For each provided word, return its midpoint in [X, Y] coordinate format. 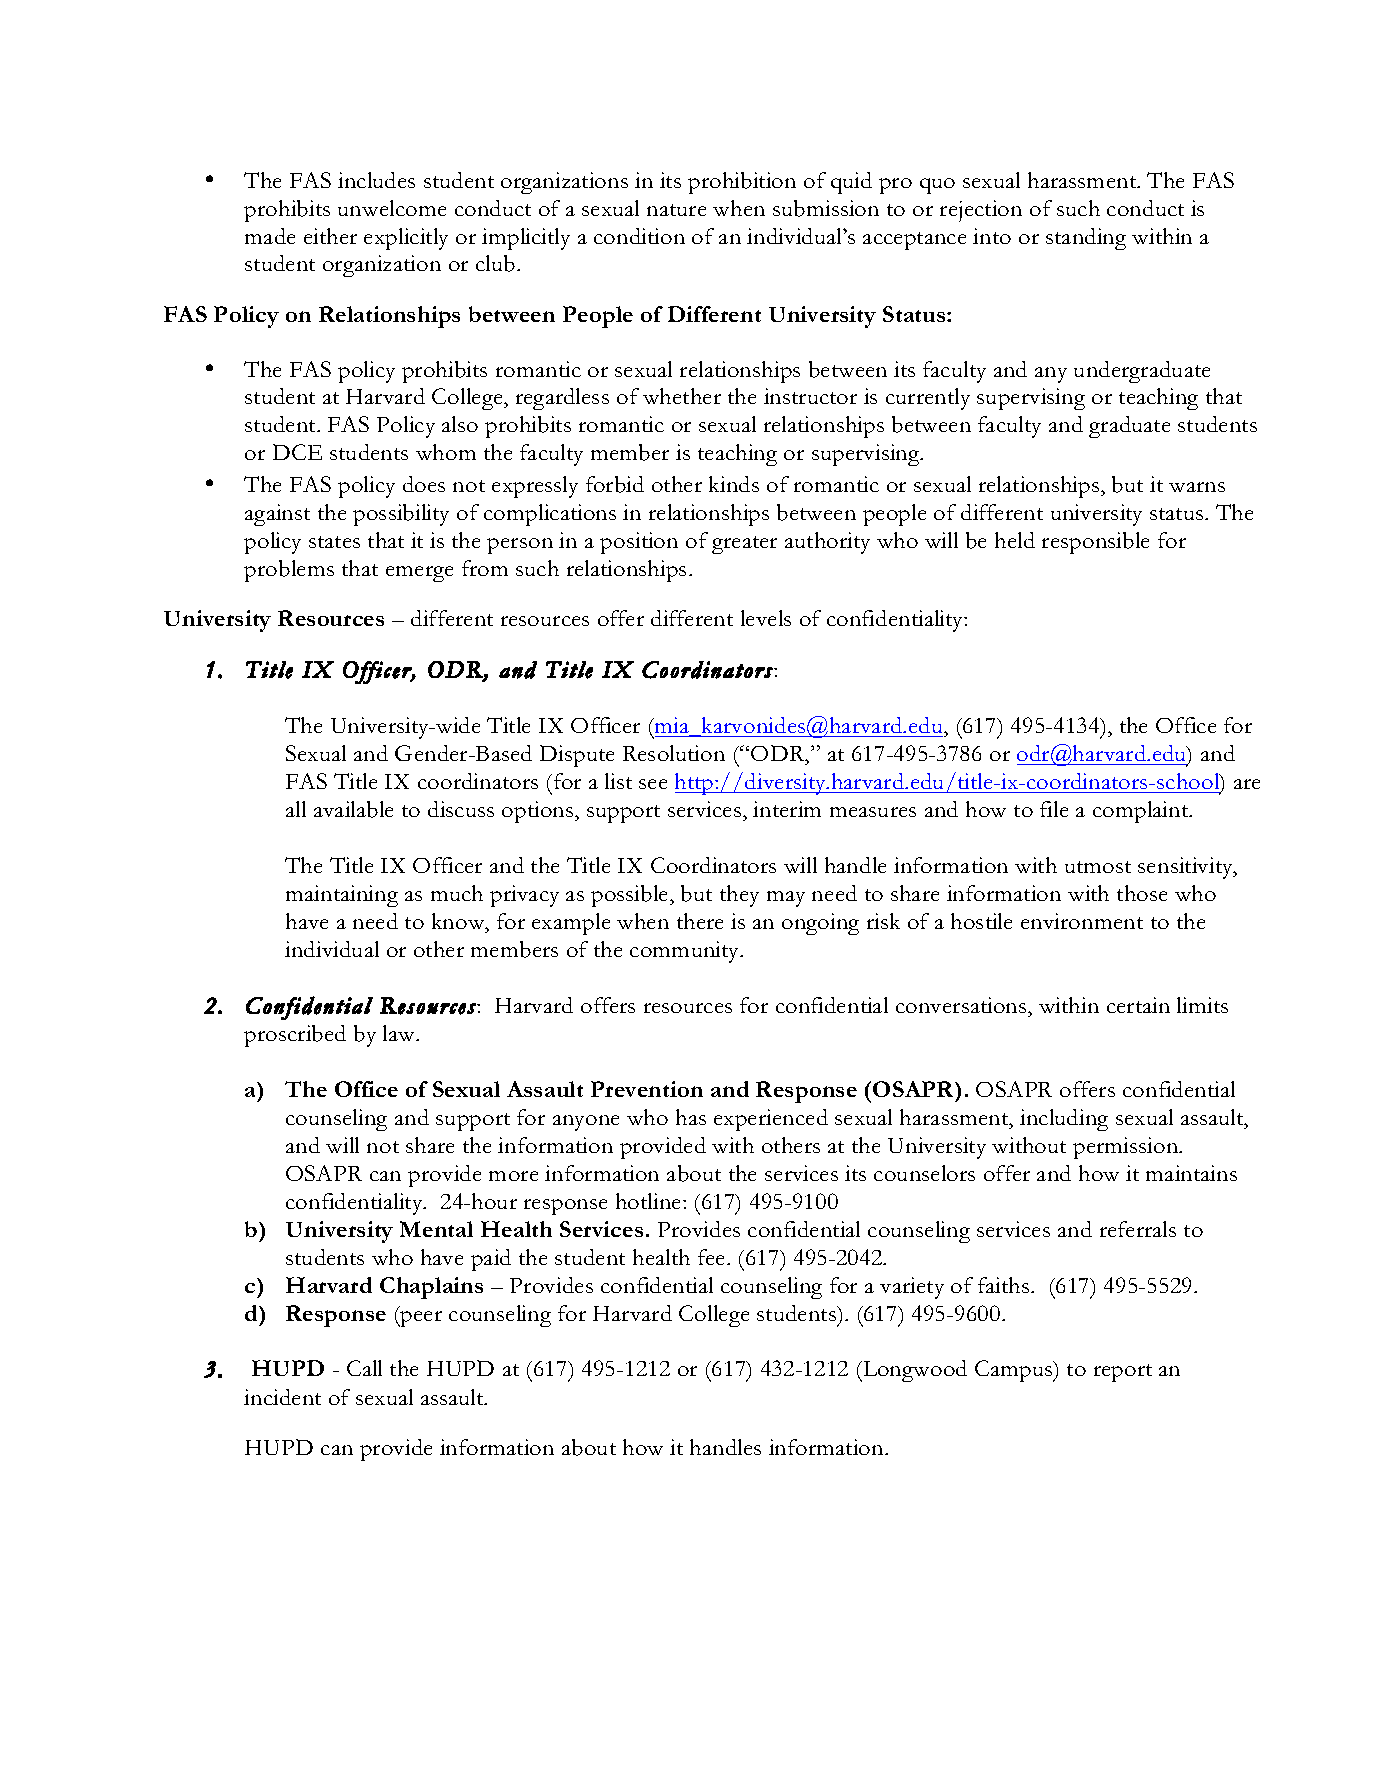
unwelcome [392, 208]
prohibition [742, 183]
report [1123, 1373]
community [686, 952]
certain [1138, 1005]
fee [713, 1257]
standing [1086, 239]
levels [766, 618]
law [400, 1033]
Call [364, 1368]
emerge [419, 574]
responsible [1095, 543]
